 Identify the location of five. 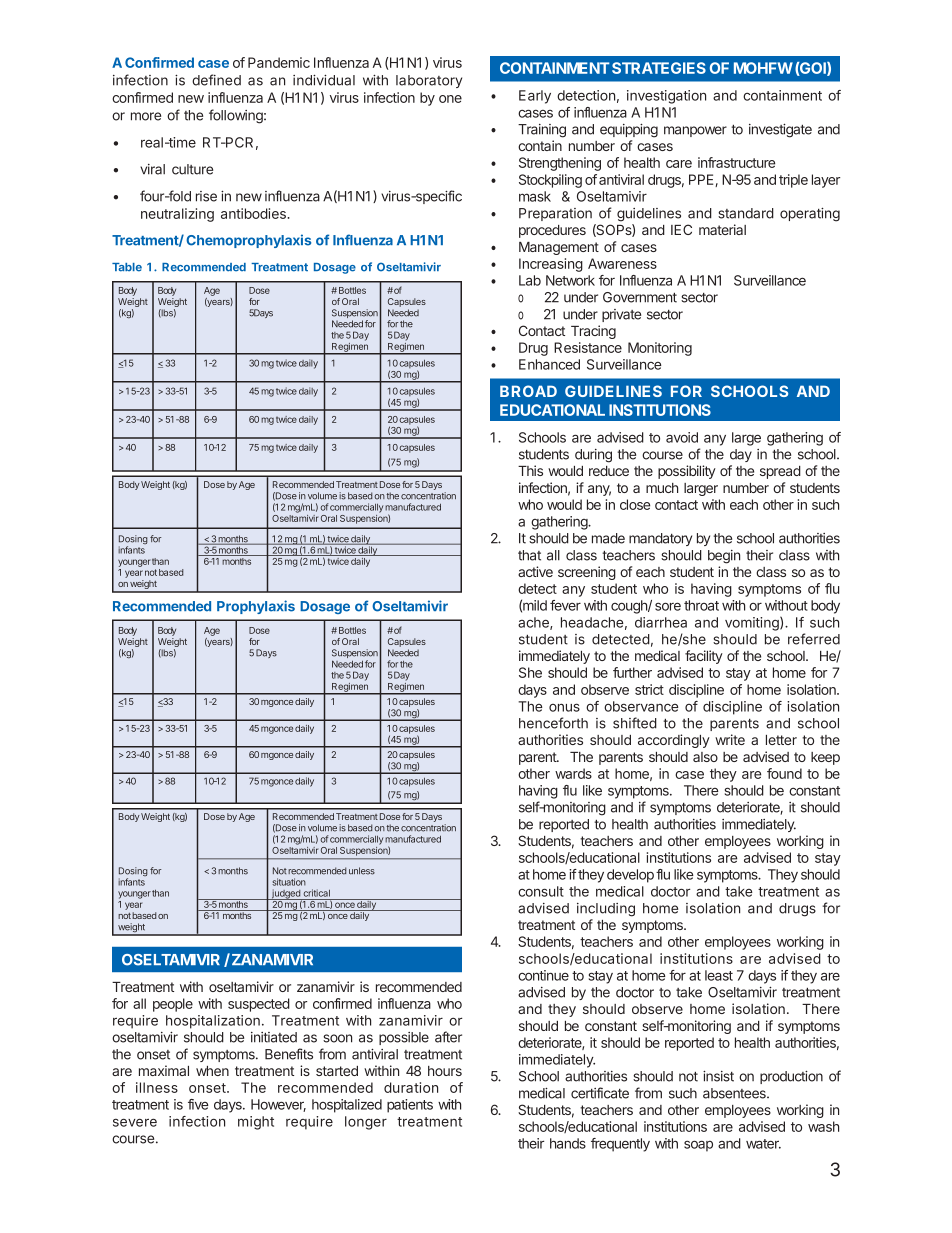
(198, 1104).
